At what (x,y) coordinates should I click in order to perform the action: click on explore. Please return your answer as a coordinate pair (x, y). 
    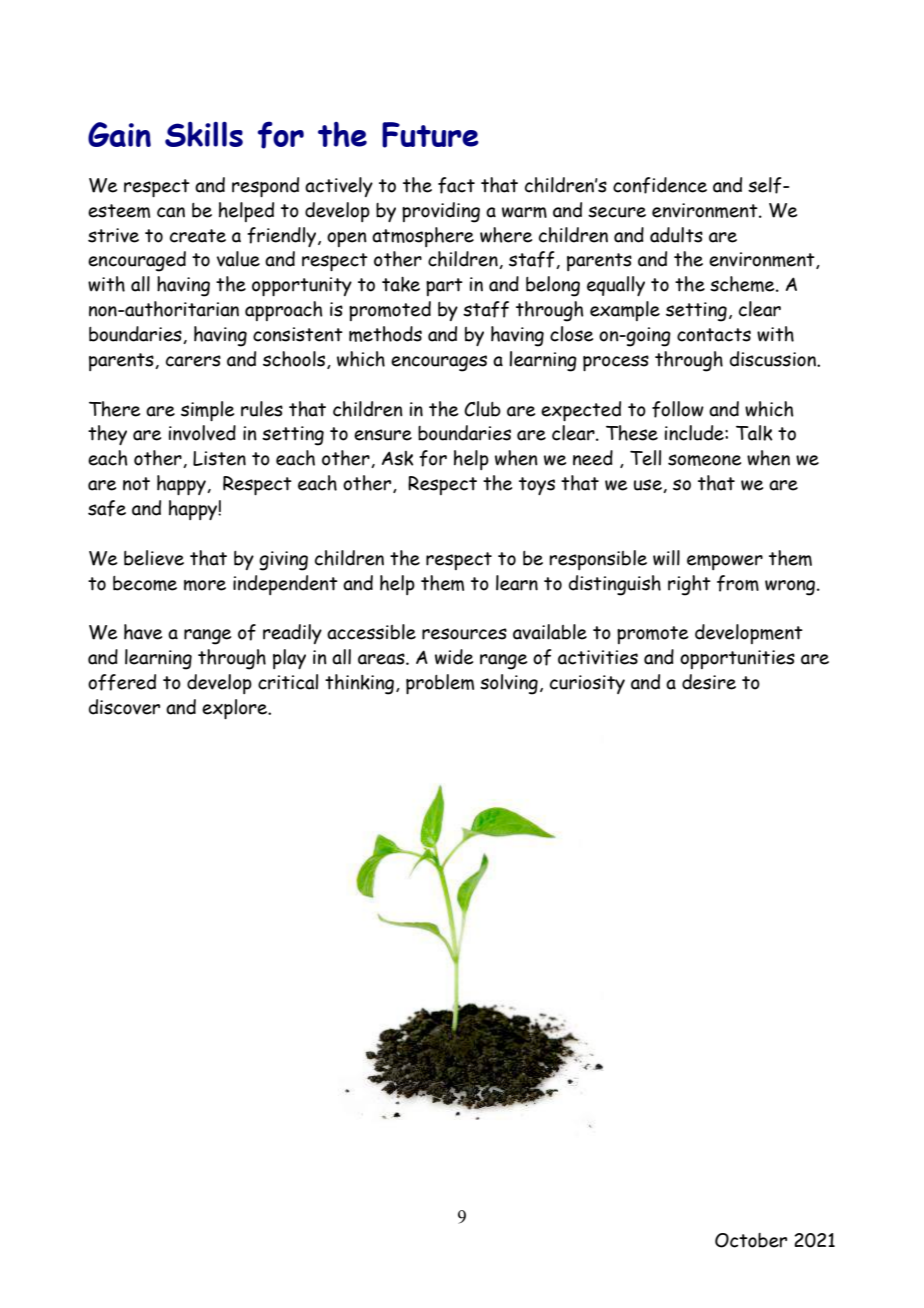
    Looking at the image, I should click on (236, 709).
